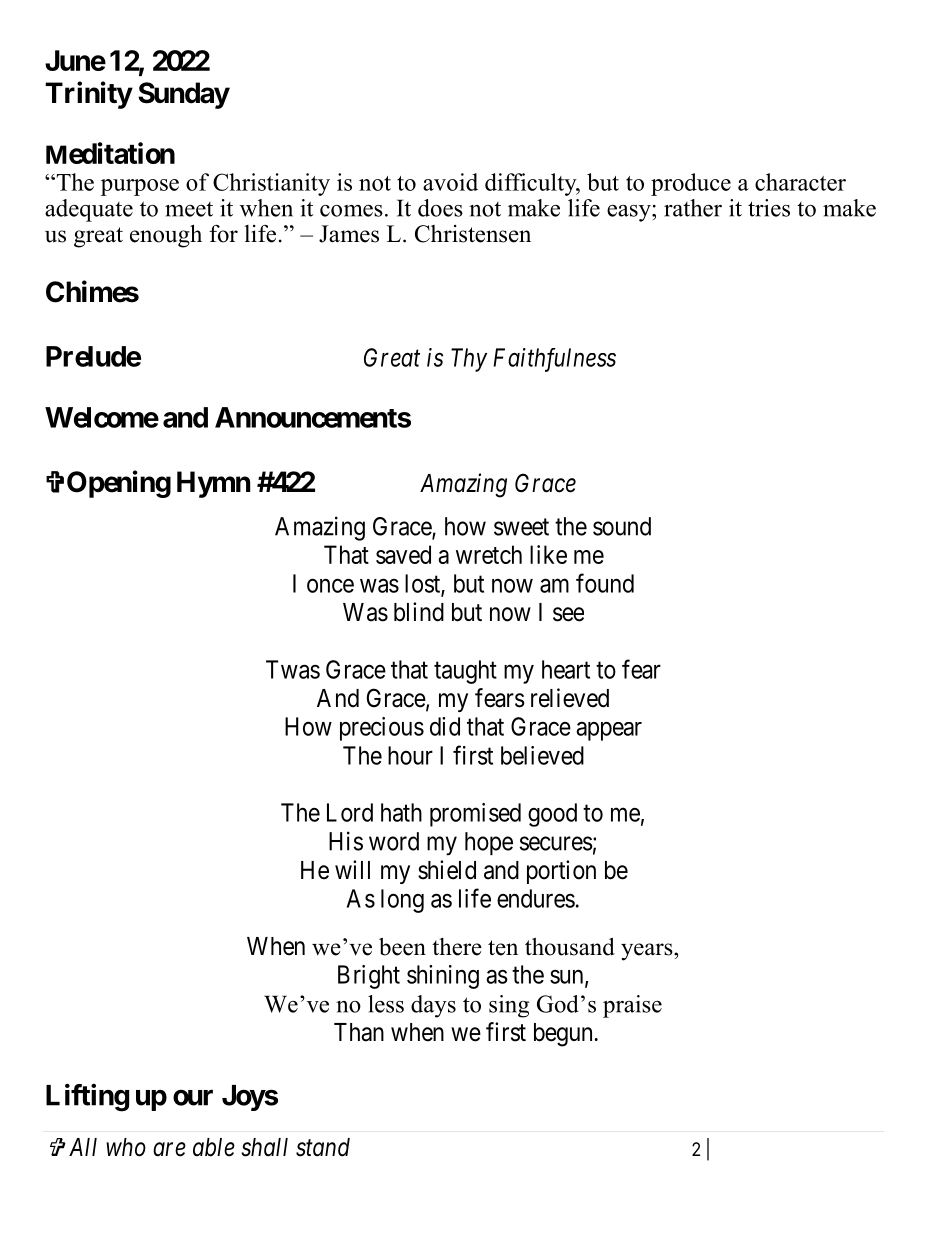 The image size is (952, 1233). What do you see at coordinates (469, 360) in the screenshot?
I see `Thy` at bounding box center [469, 360].
